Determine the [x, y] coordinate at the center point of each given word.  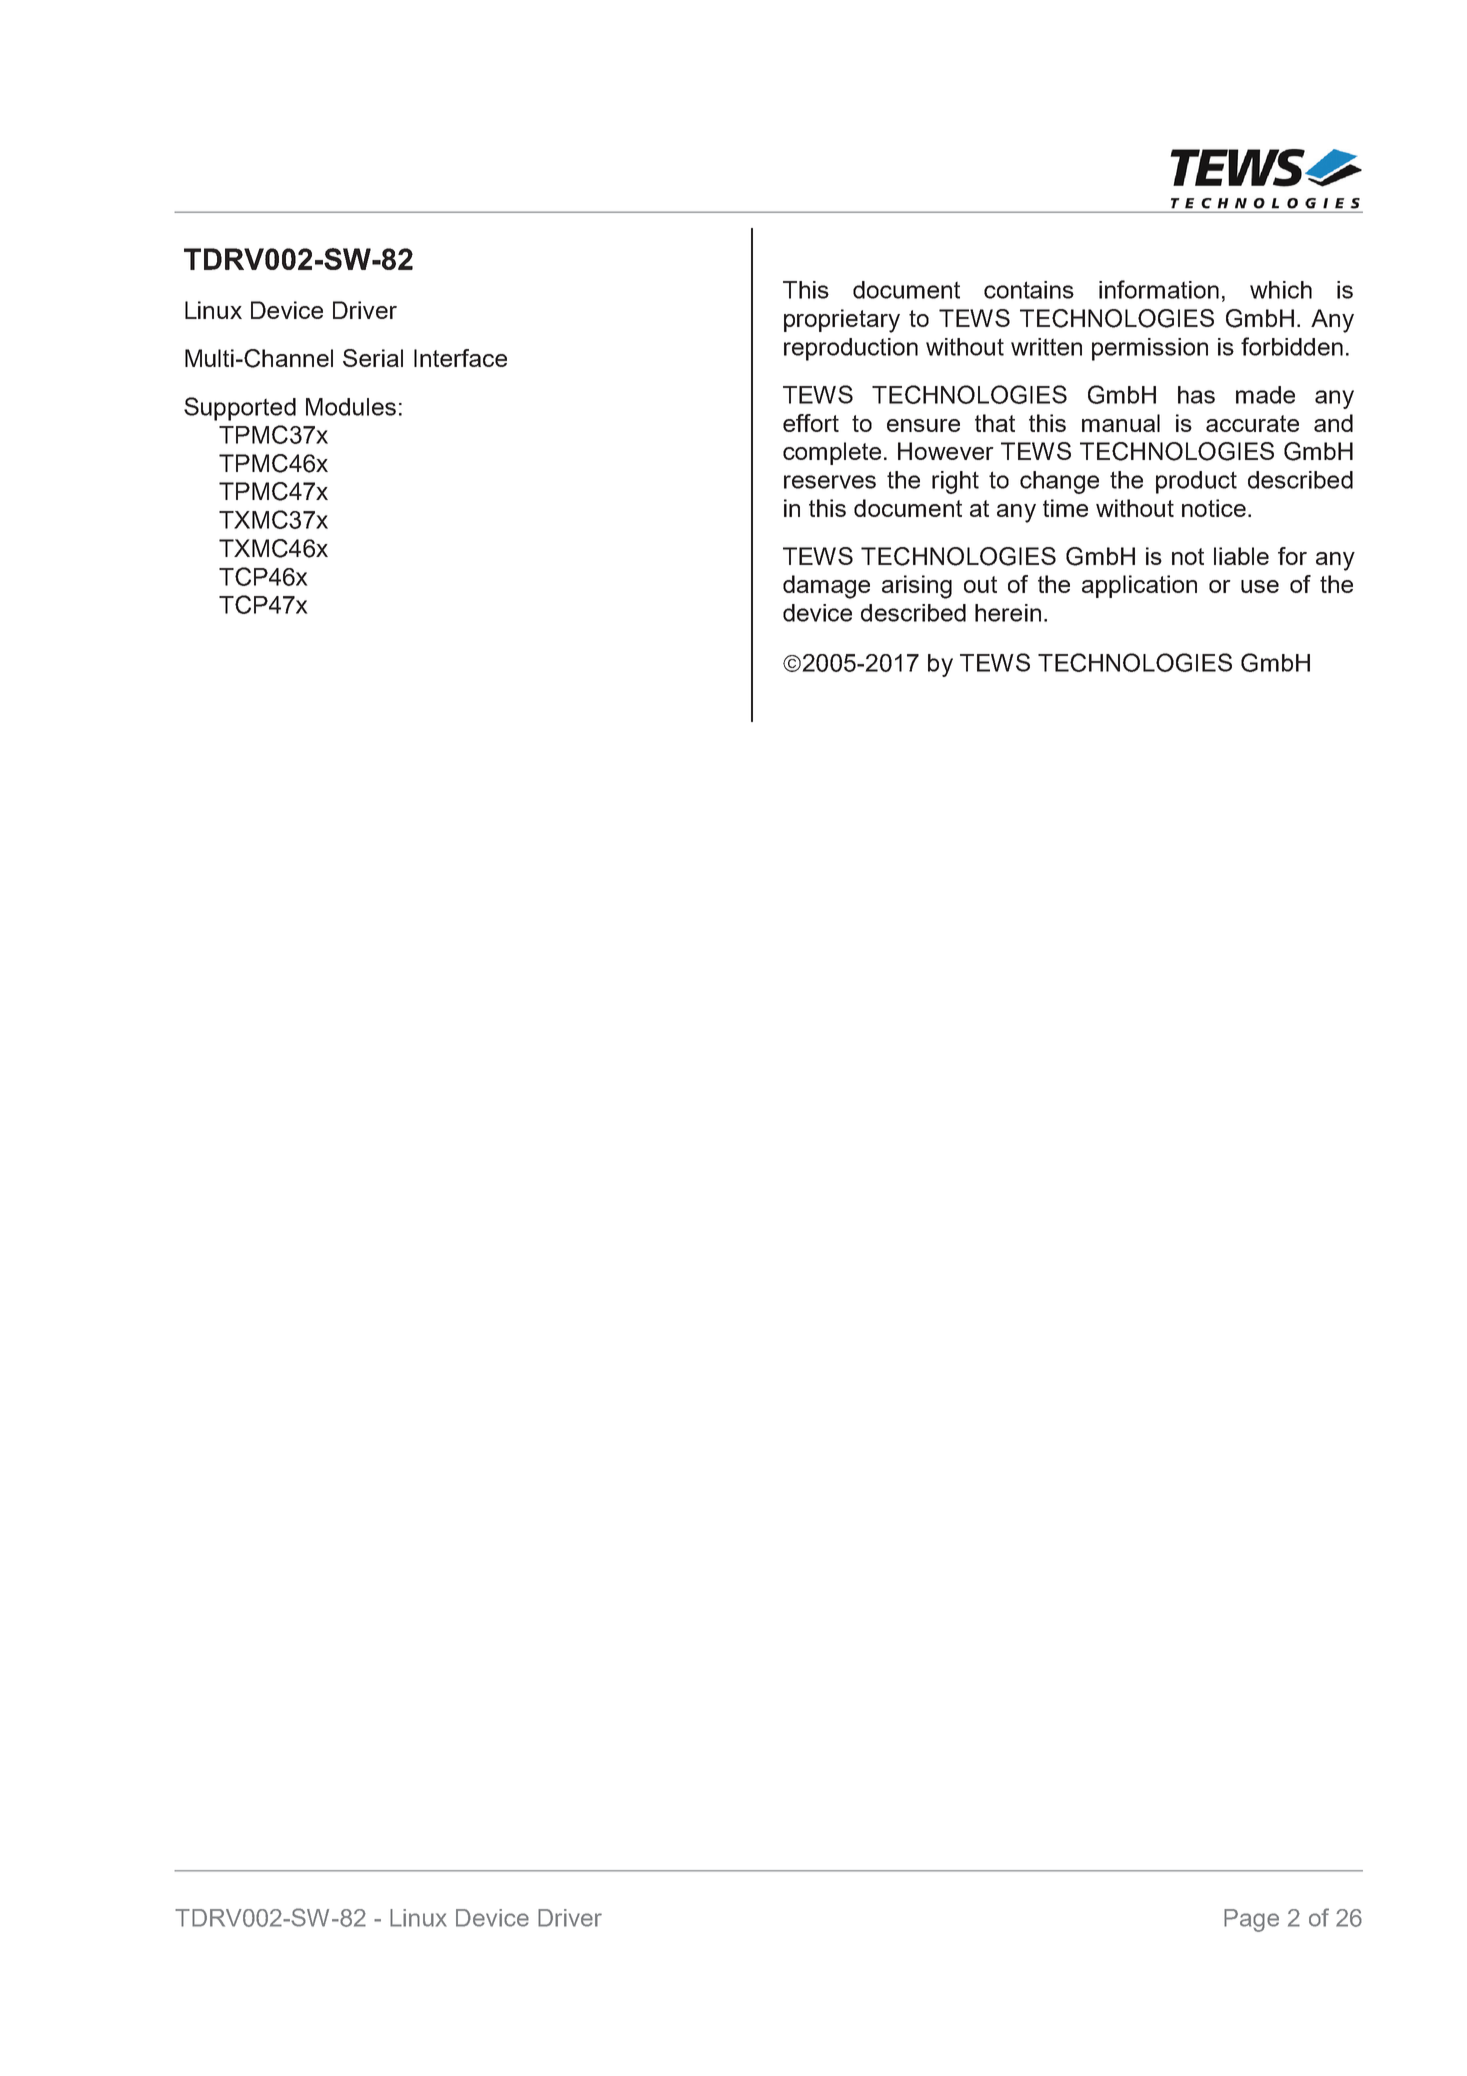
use [1260, 586]
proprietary [842, 321]
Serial [373, 358]
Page [1251, 1920]
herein [1008, 613]
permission [1150, 349]
